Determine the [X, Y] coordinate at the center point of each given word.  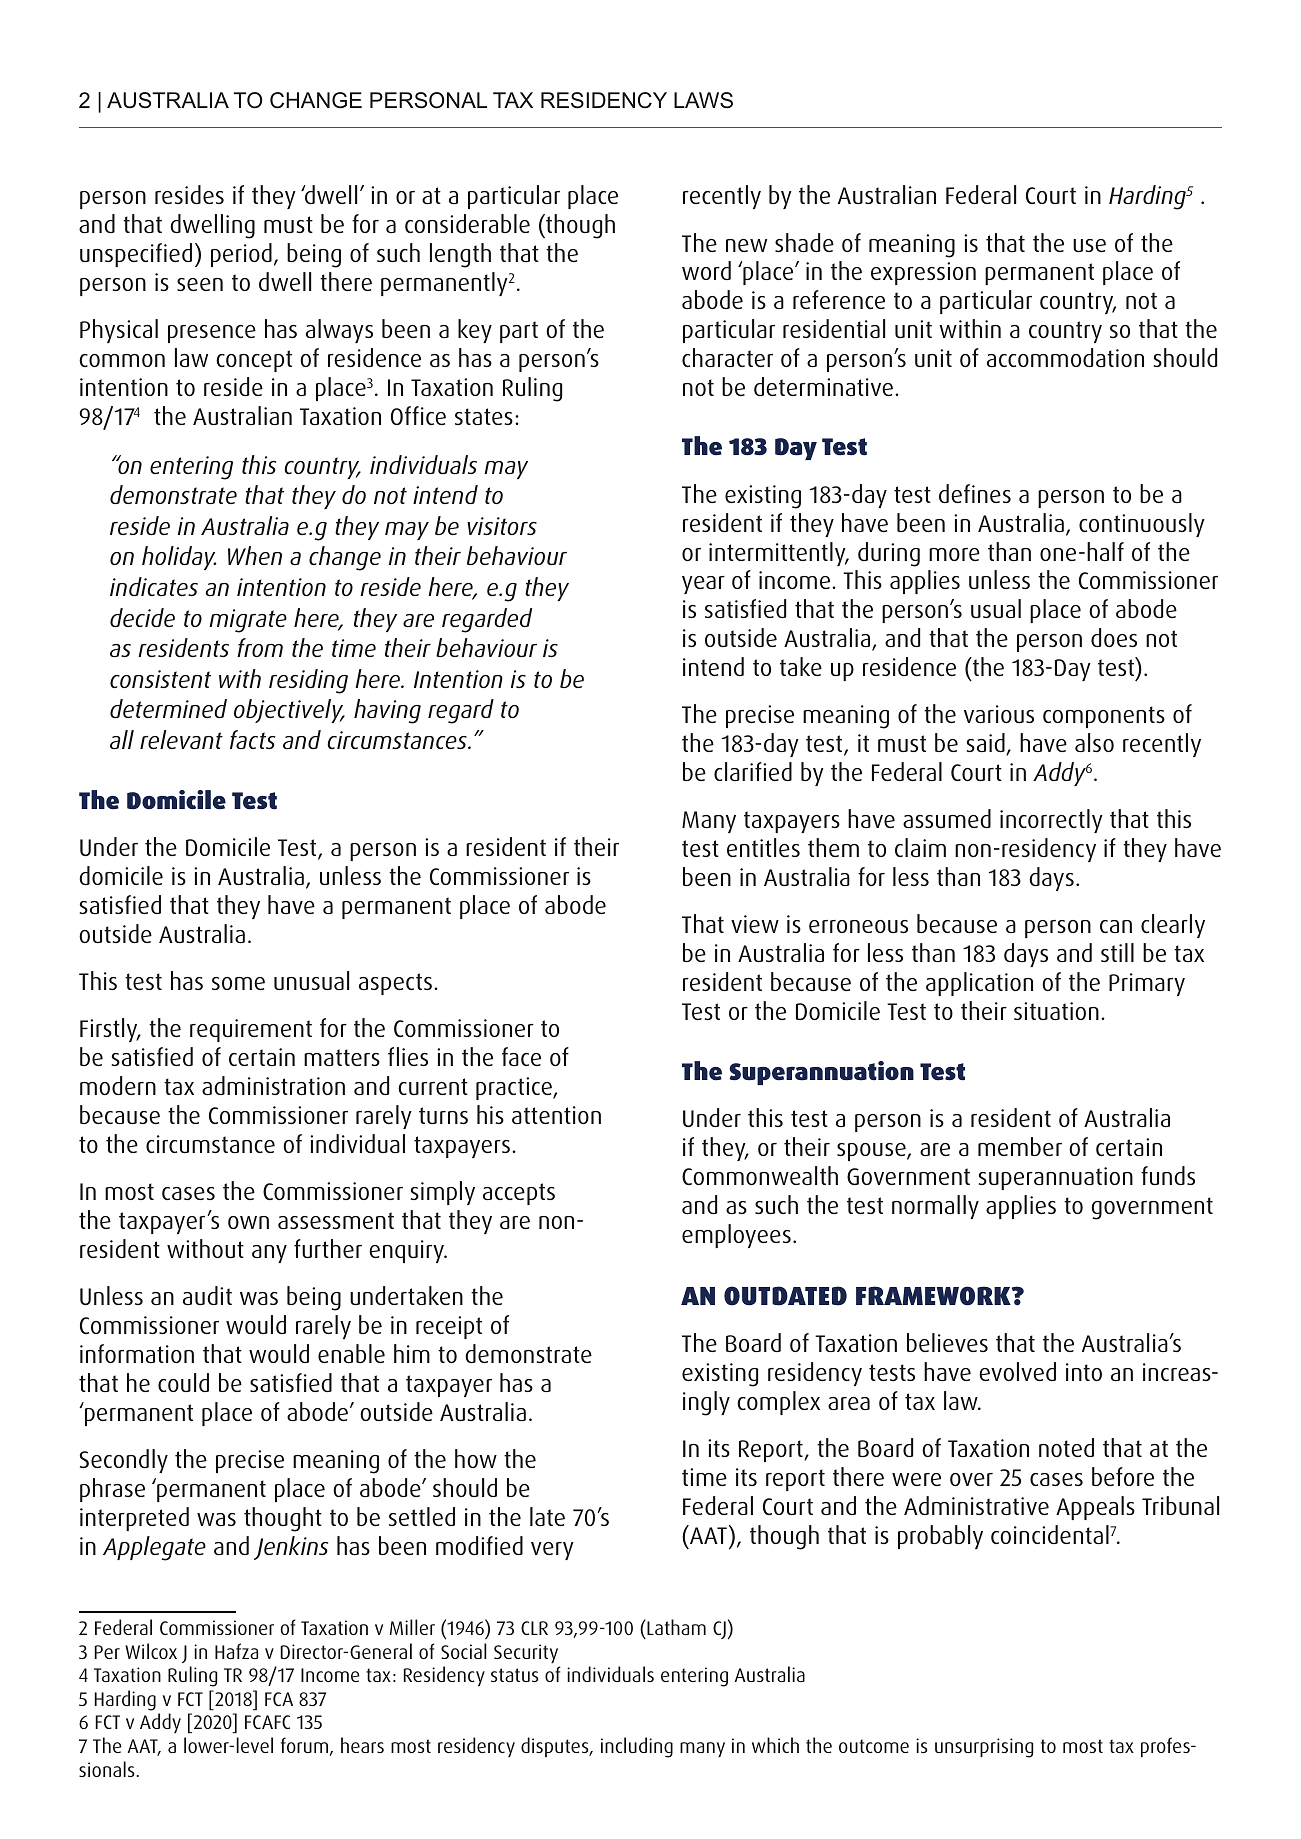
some [238, 983]
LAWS [703, 100]
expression [923, 273]
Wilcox [151, 1651]
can [1116, 926]
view [755, 924]
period [241, 255]
